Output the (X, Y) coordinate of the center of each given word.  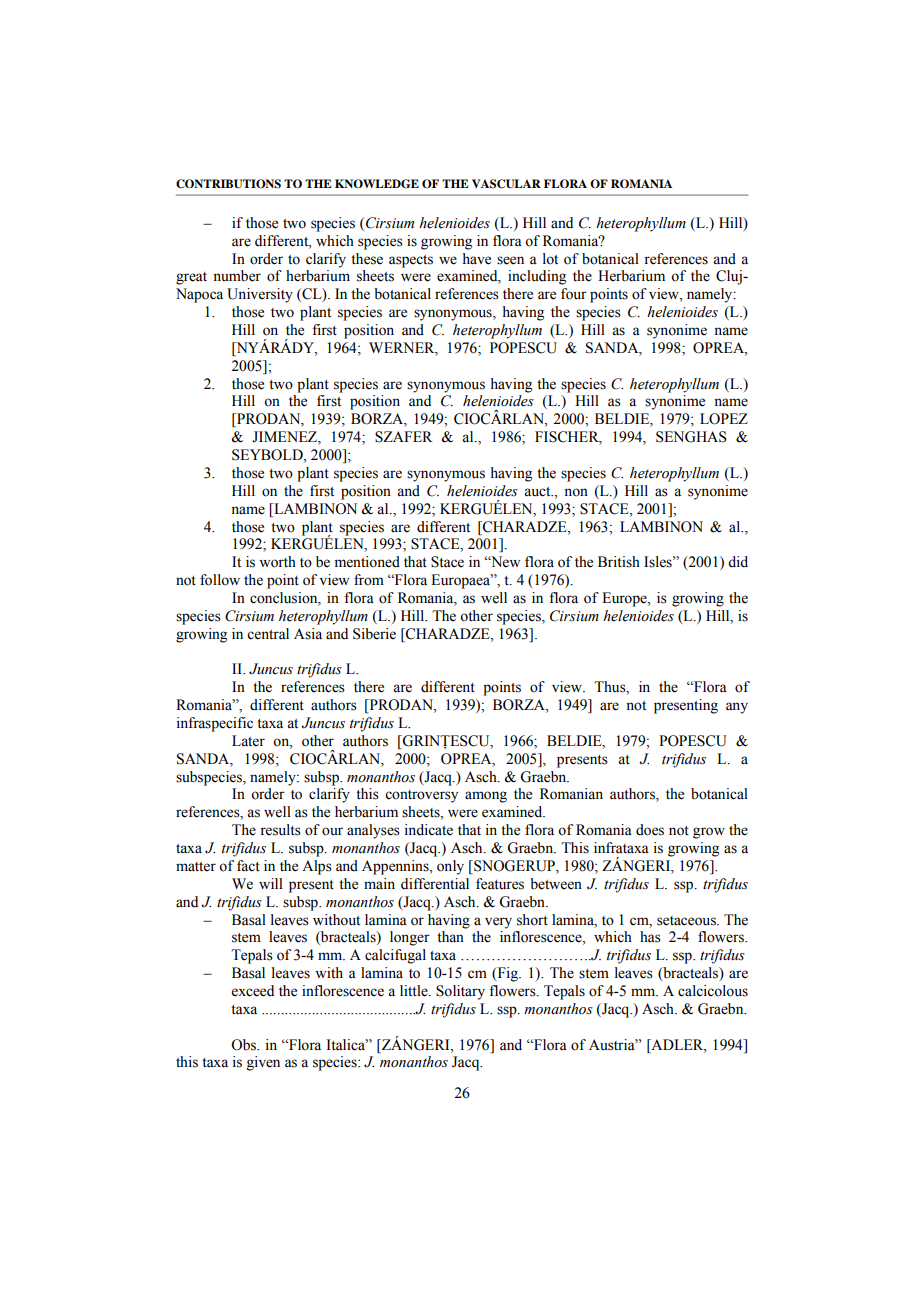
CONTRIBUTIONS (228, 184)
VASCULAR (506, 184)
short (532, 920)
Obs (244, 1045)
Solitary (460, 992)
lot (550, 259)
